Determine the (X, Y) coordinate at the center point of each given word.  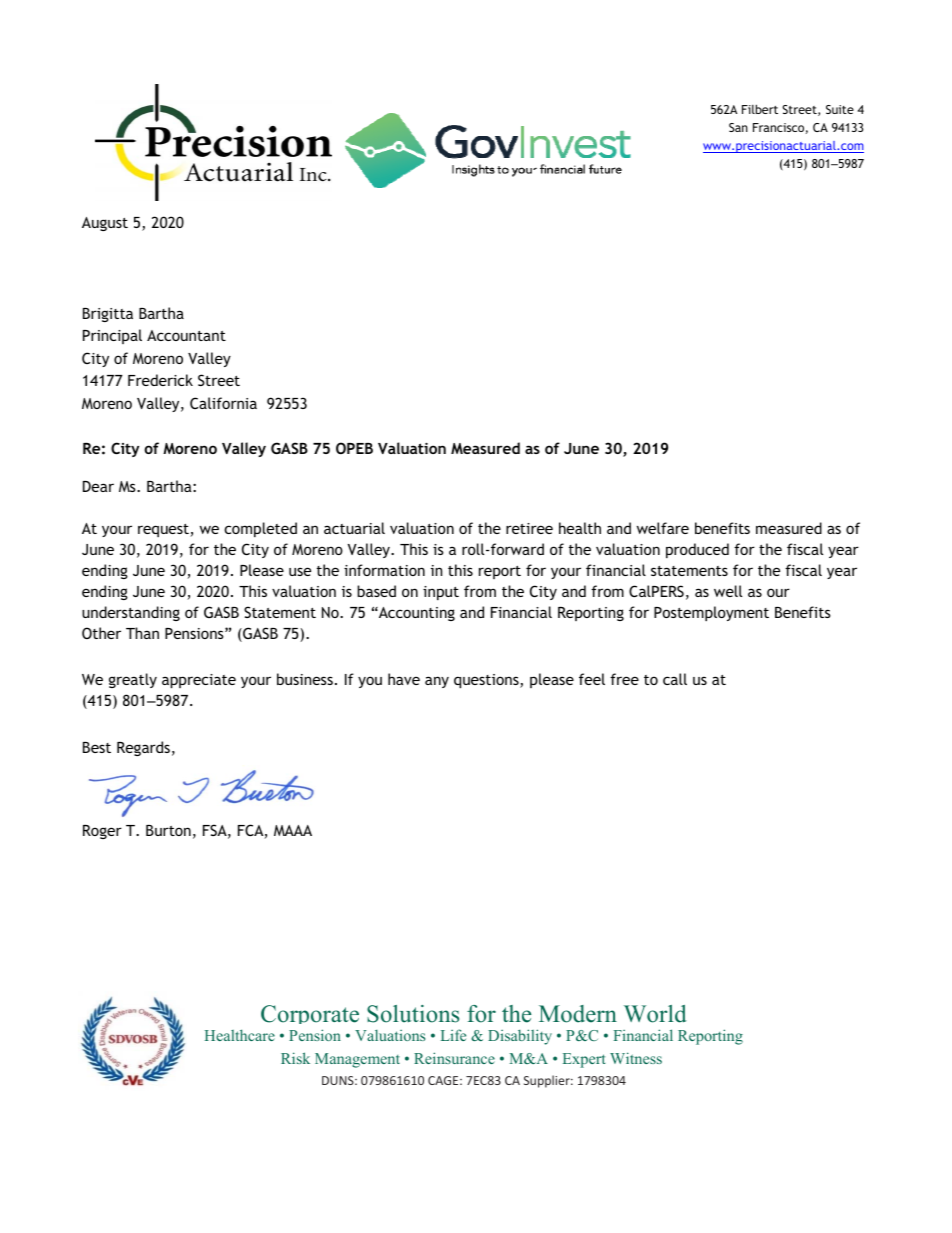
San (738, 127)
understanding (131, 613)
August (105, 224)
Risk (295, 1058)
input (441, 593)
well (728, 591)
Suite (840, 109)
